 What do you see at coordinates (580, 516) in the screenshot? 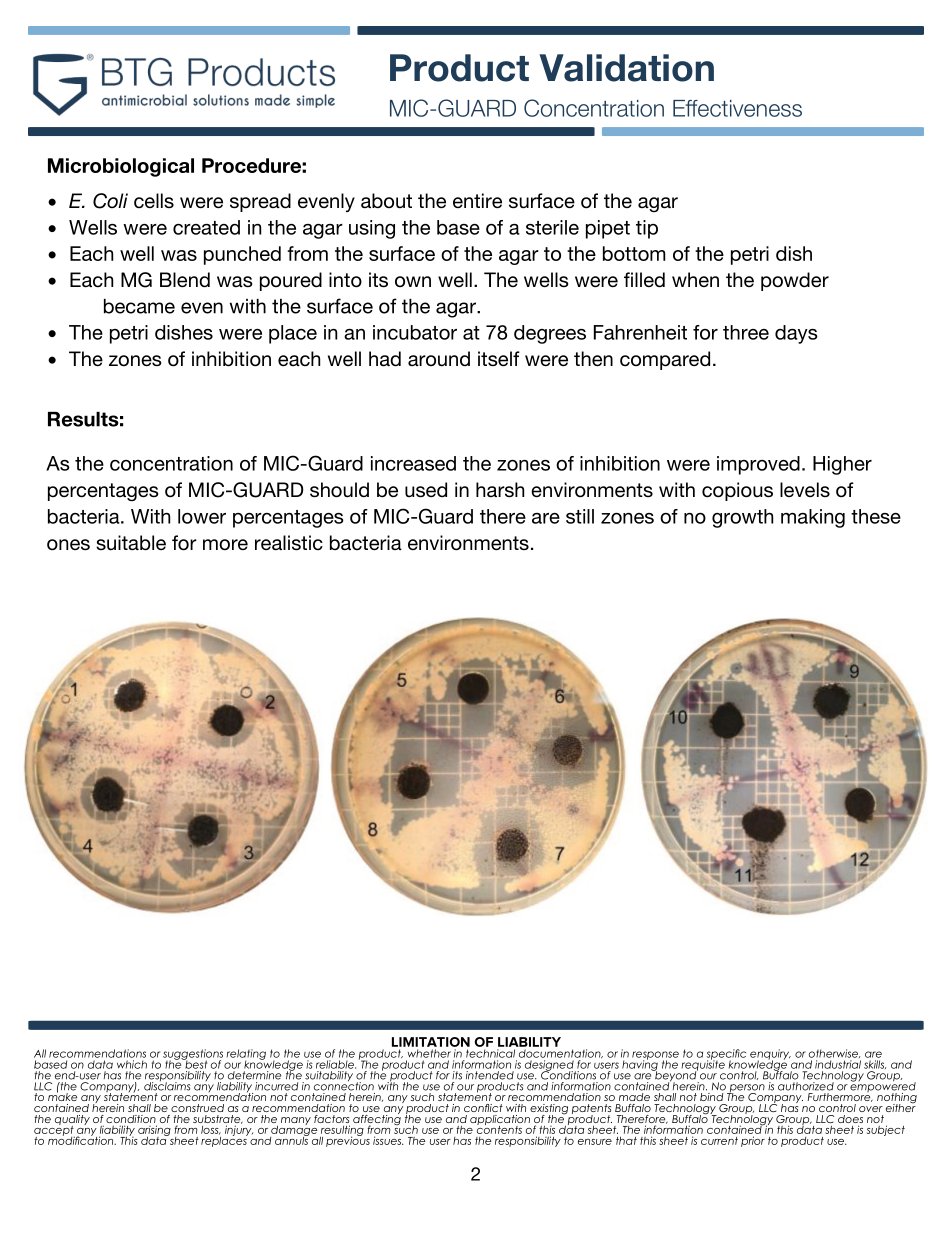
I see `still` at bounding box center [580, 516].
